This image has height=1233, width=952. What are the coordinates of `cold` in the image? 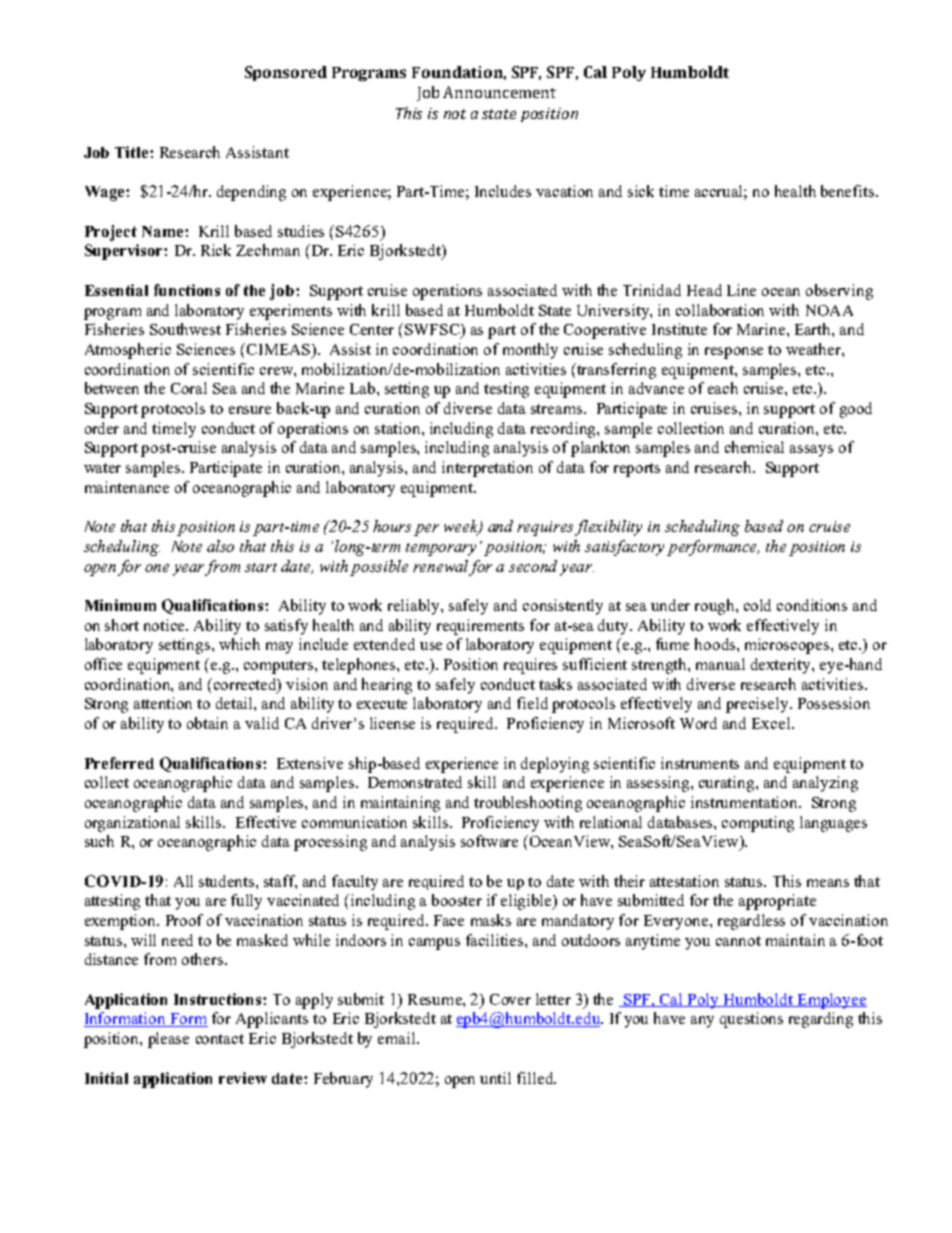 It's located at (757, 605).
